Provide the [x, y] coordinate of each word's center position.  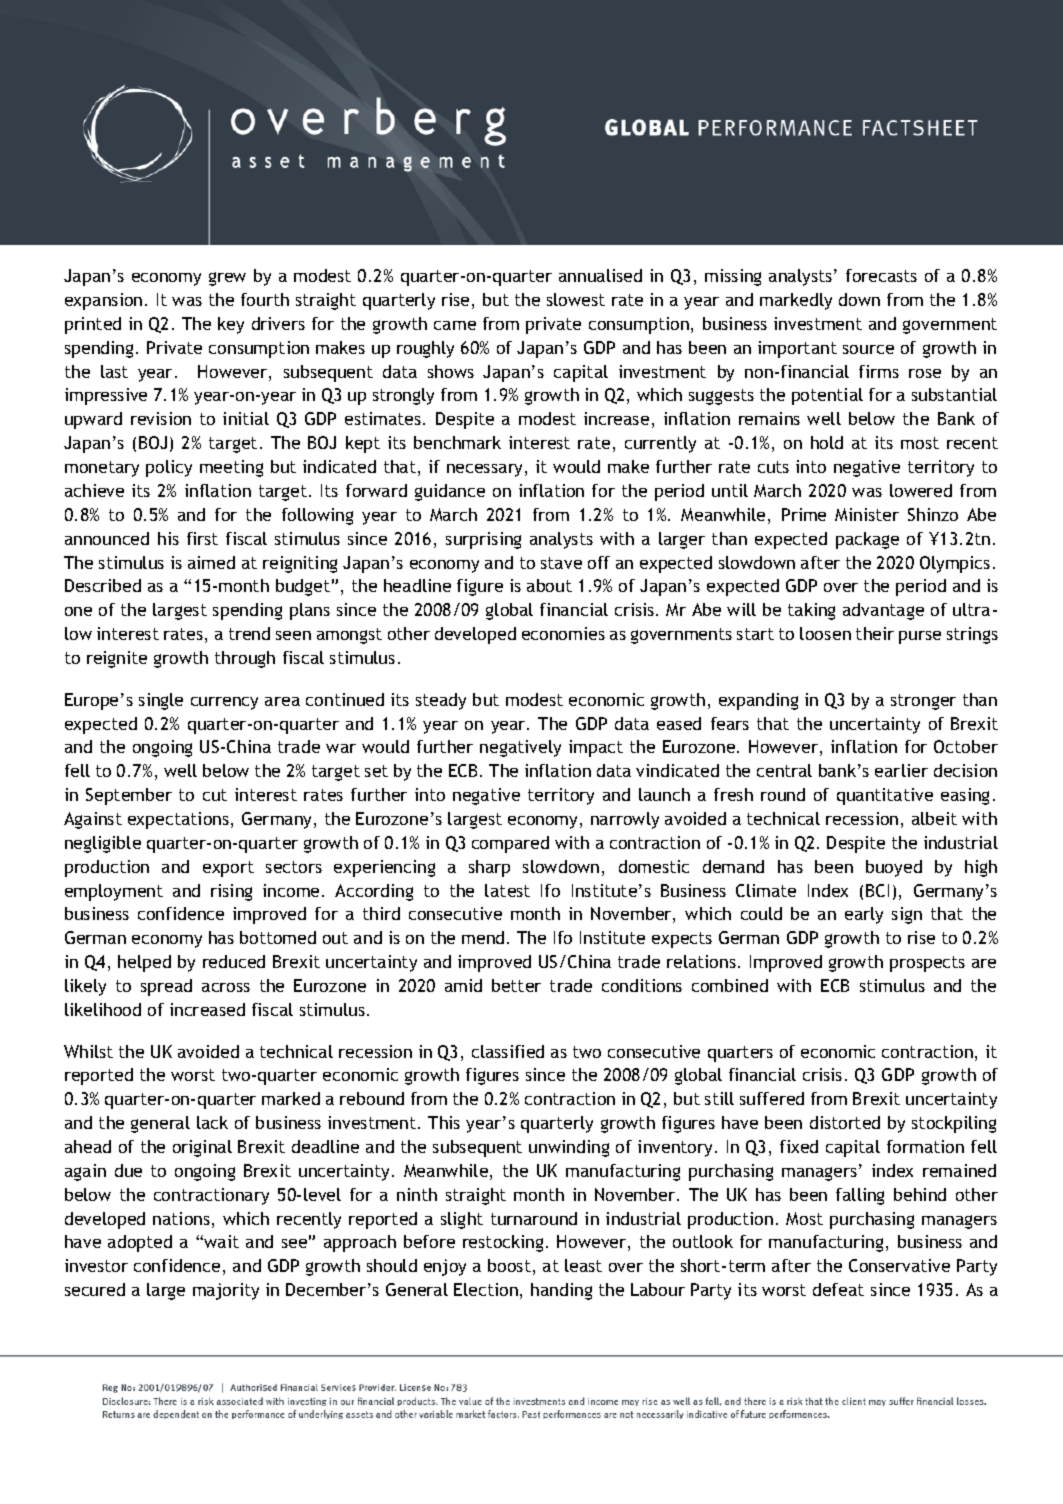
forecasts [881, 275]
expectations [178, 820]
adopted [140, 1243]
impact [596, 748]
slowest [576, 299]
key [231, 325]
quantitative [885, 796]
